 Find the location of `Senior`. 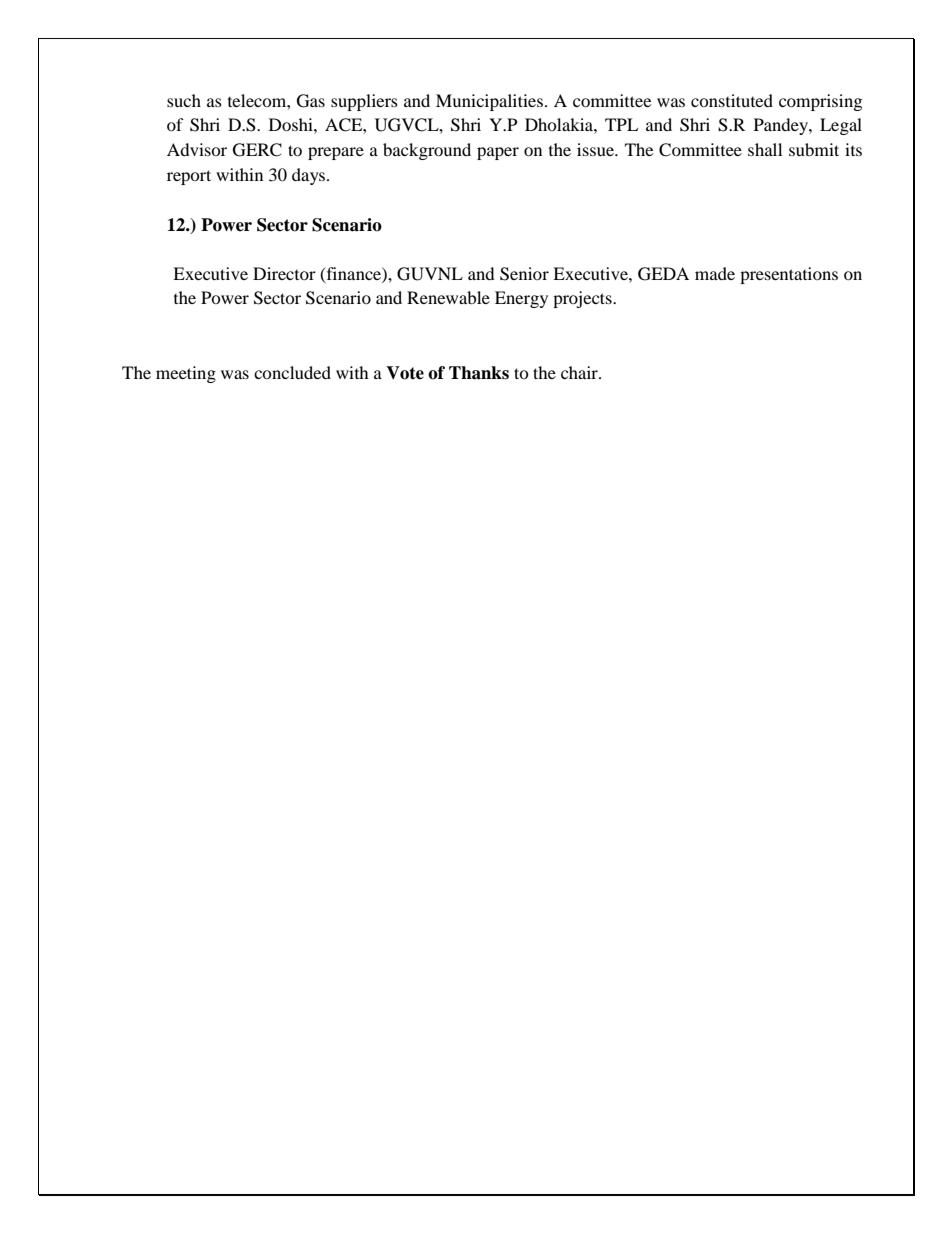

Senior is located at coordinates (524, 274).
